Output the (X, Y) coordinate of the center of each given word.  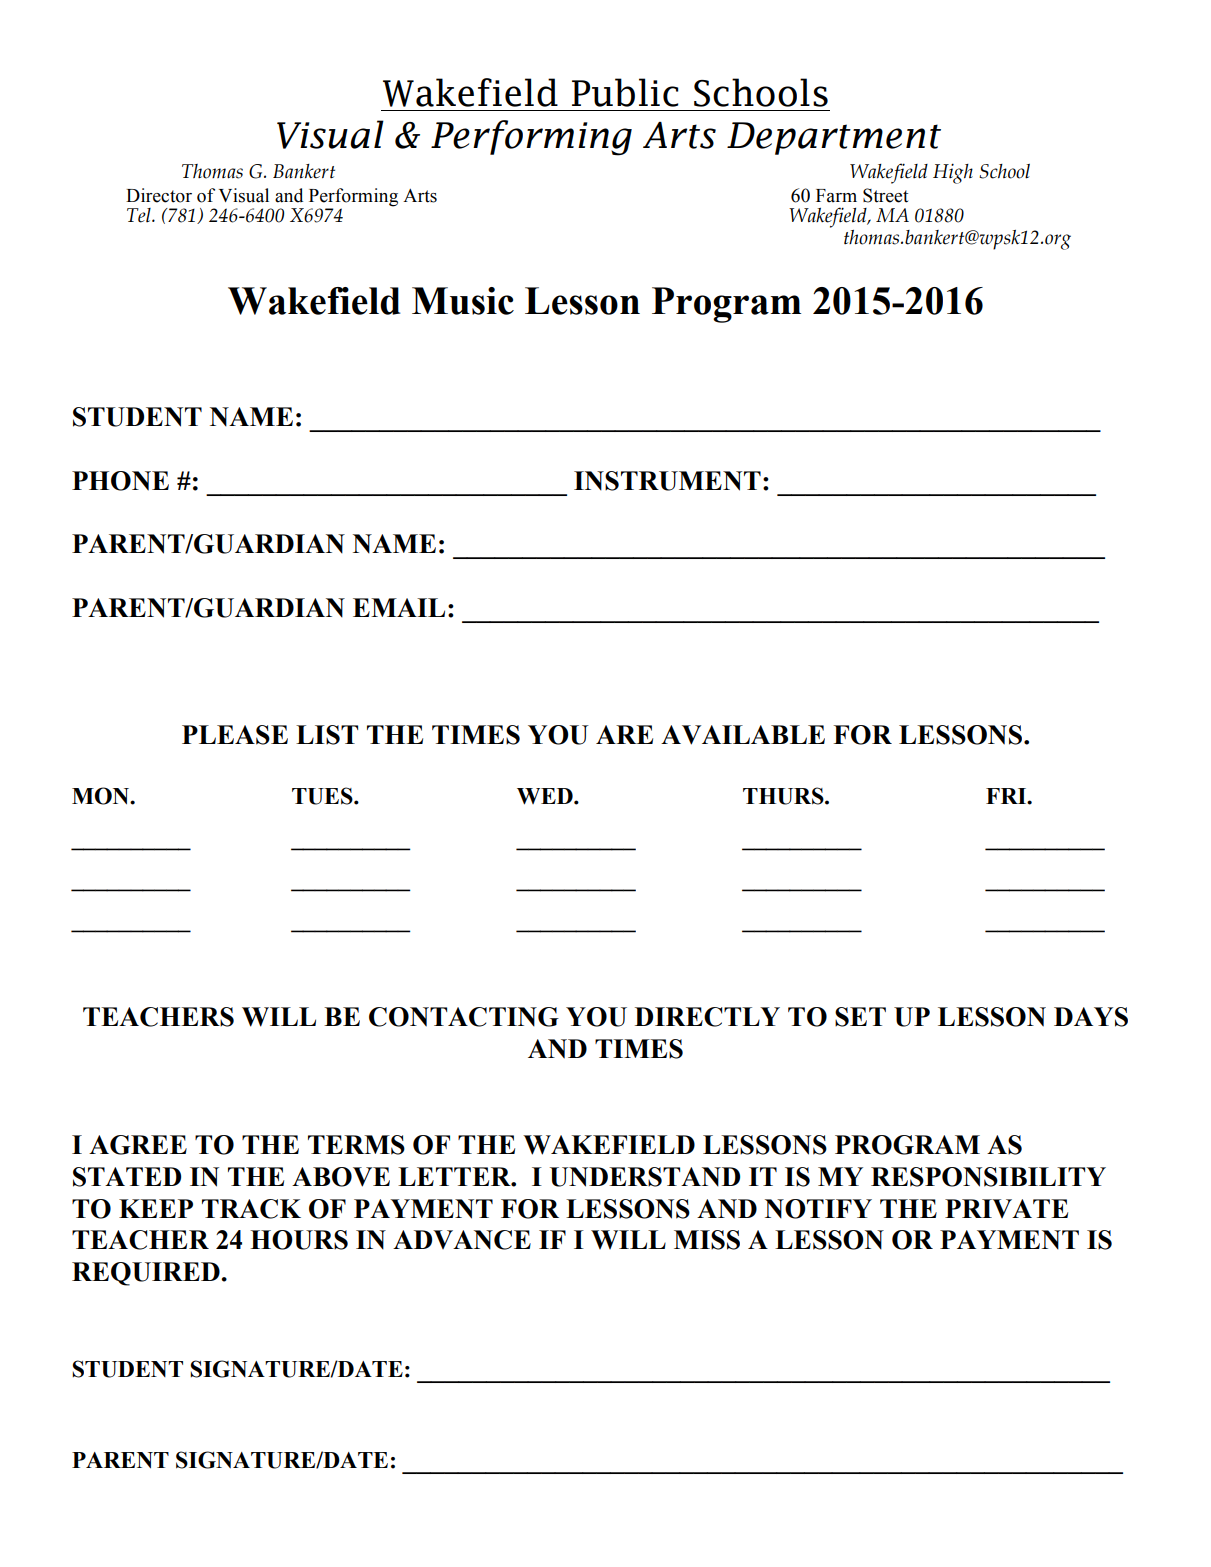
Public (625, 92)
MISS (707, 1240)
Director (159, 195)
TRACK (251, 1209)
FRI (1007, 796)
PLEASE (235, 735)
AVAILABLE (743, 735)
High (953, 173)
